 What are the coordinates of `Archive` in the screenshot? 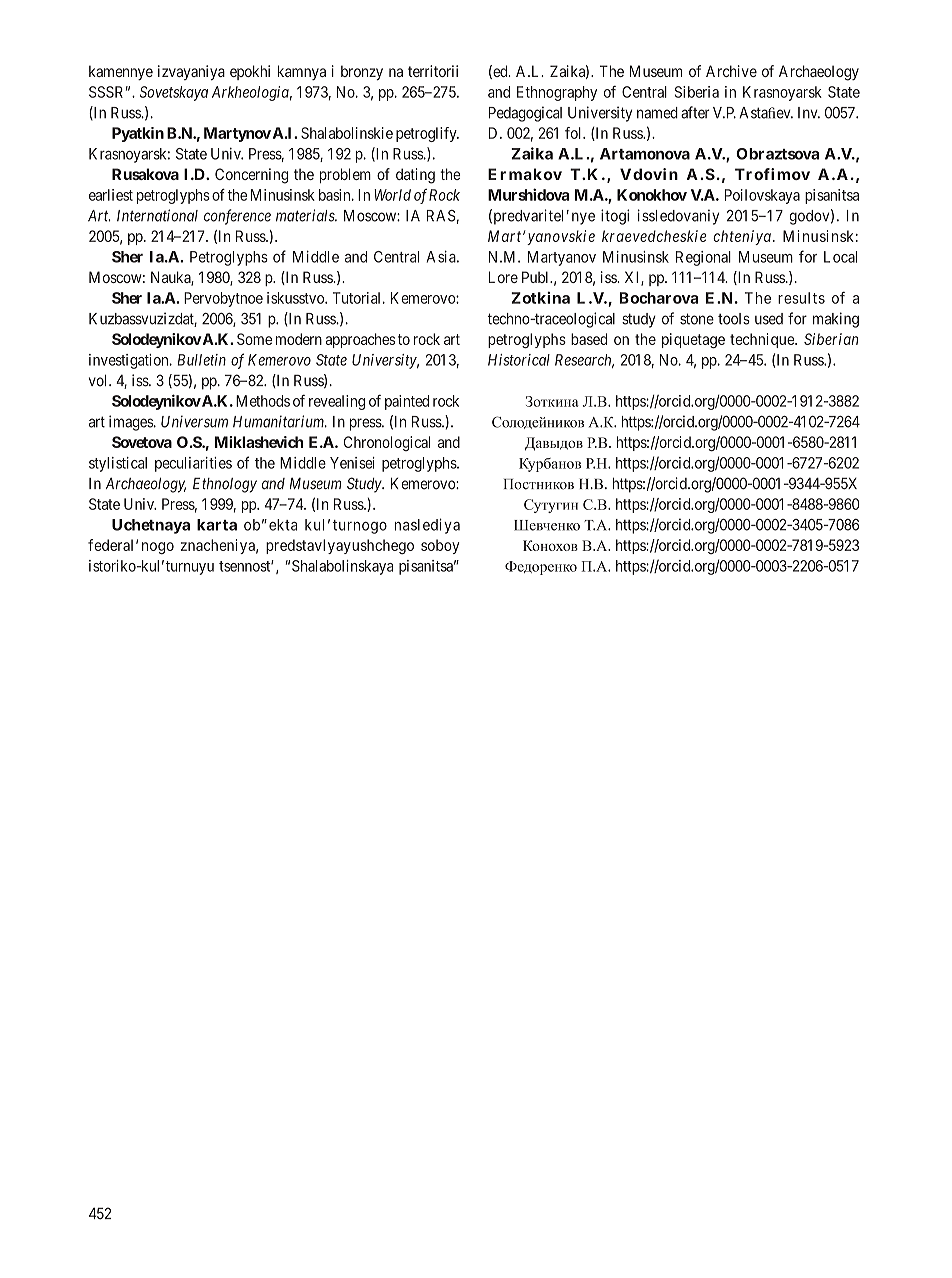 It's located at (731, 71).
